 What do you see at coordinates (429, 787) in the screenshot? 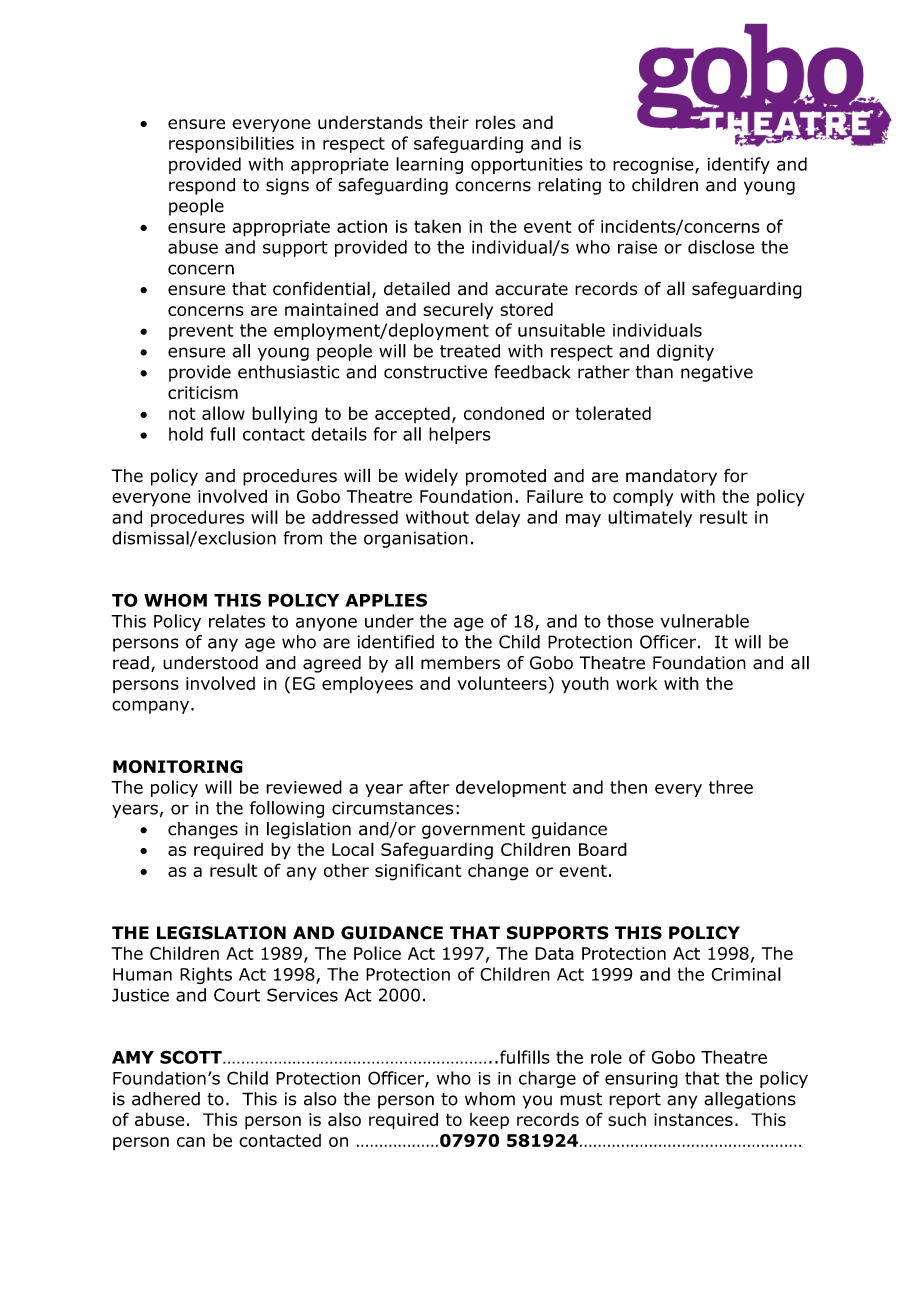
I see `after` at bounding box center [429, 787].
